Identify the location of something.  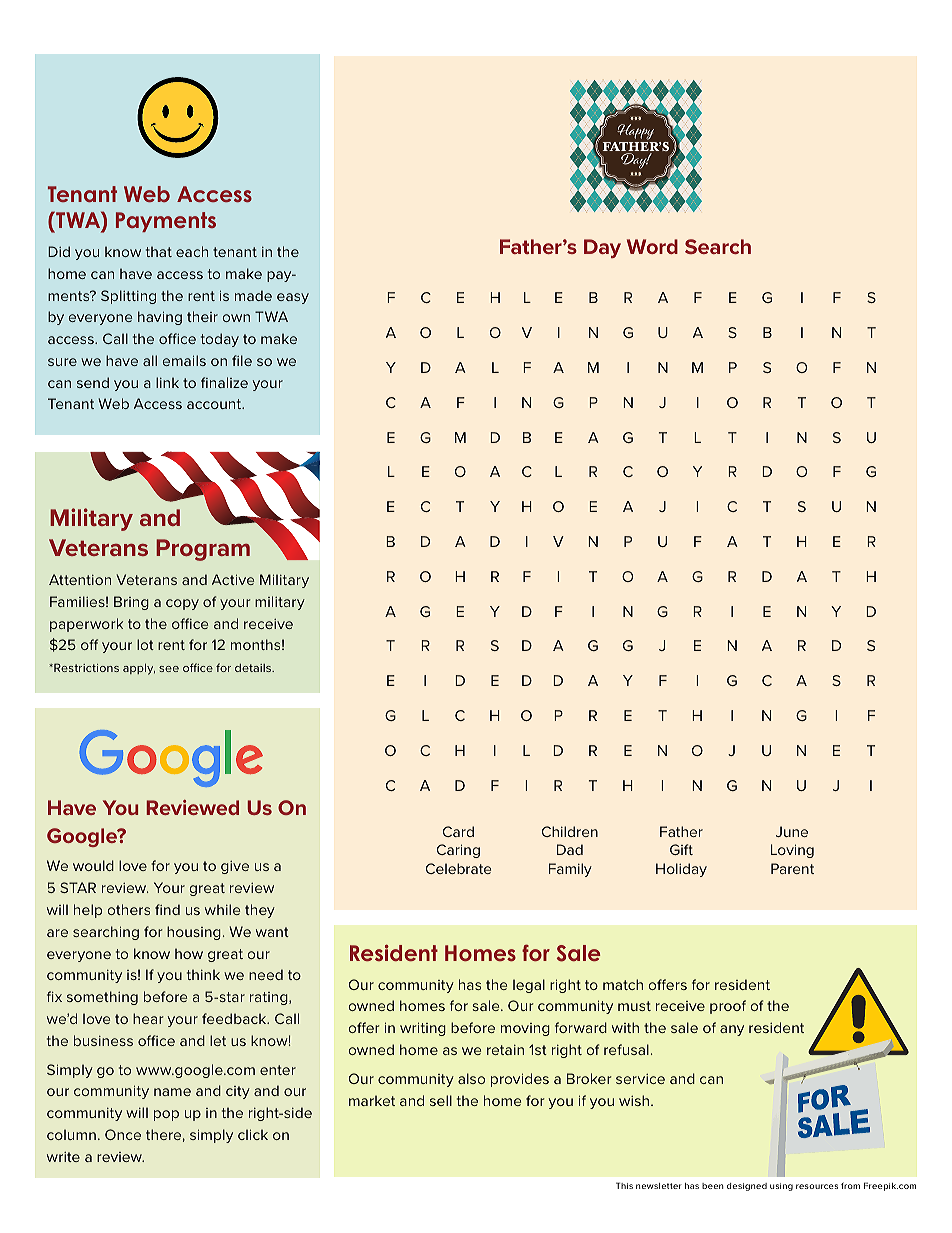
(102, 998).
